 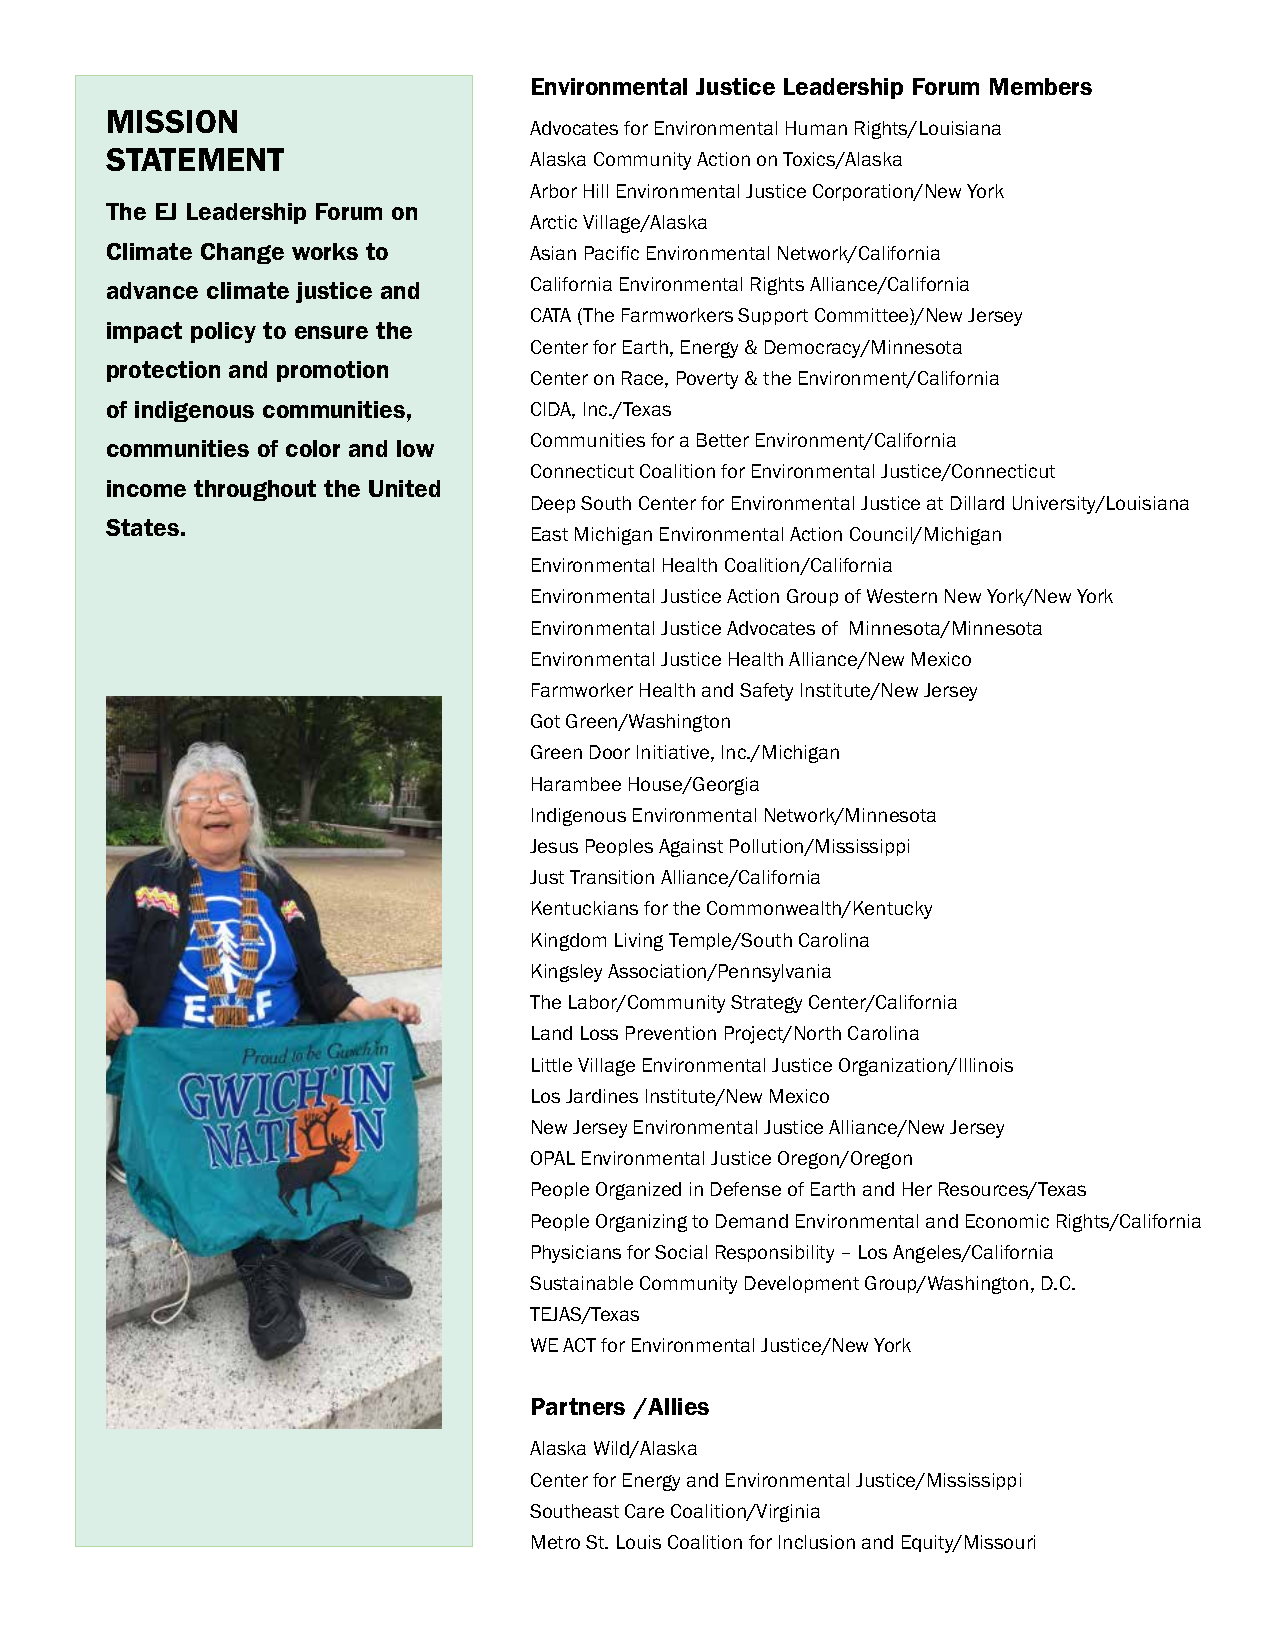 I want to click on protection, so click(x=163, y=371).
